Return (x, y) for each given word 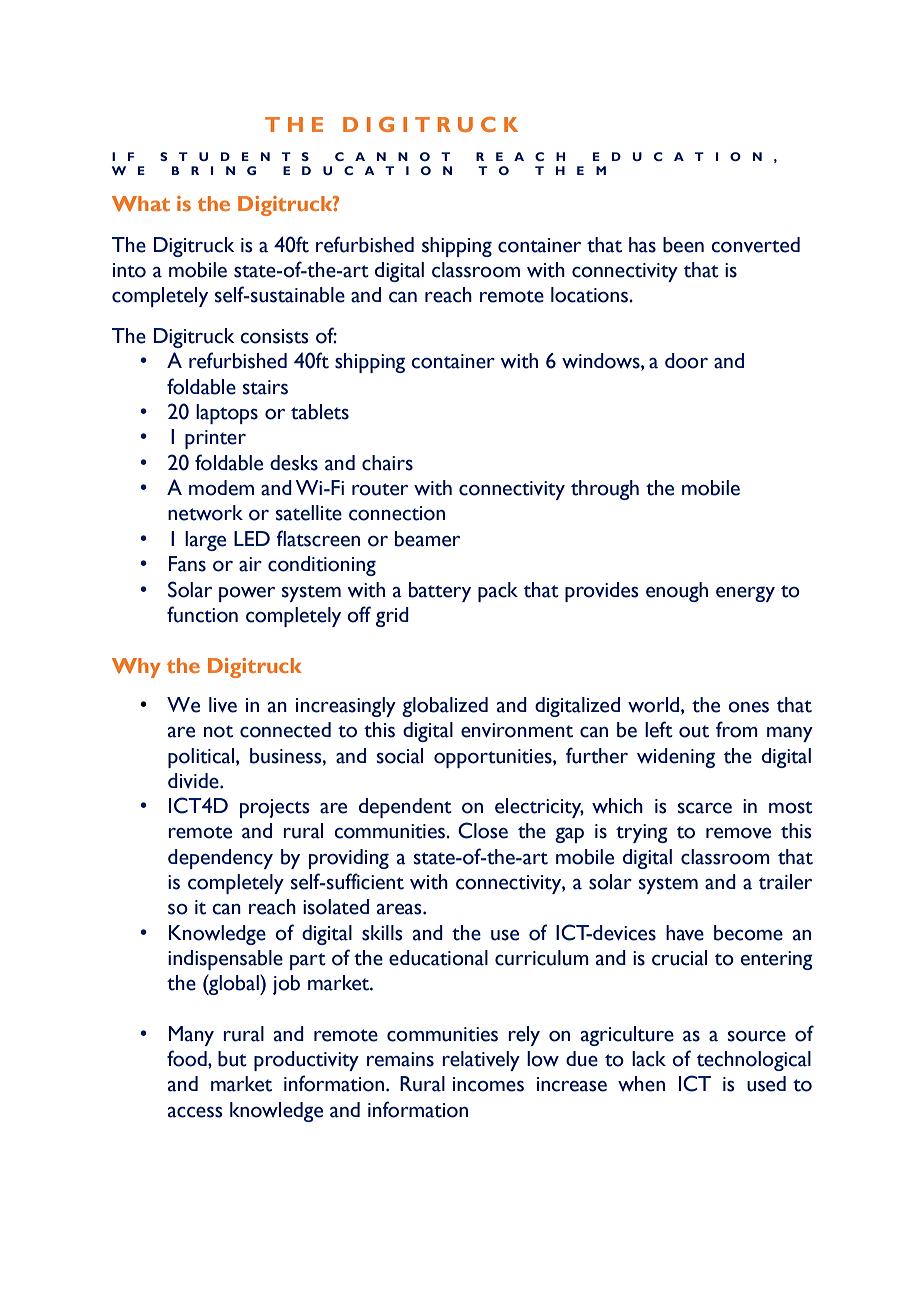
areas (400, 909)
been (683, 245)
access (195, 1112)
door (686, 361)
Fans (187, 564)
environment (517, 730)
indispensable (225, 960)
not (218, 731)
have (685, 933)
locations (591, 295)
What (141, 203)
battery (440, 592)
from (737, 729)
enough (677, 592)
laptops (227, 414)
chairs (387, 463)
